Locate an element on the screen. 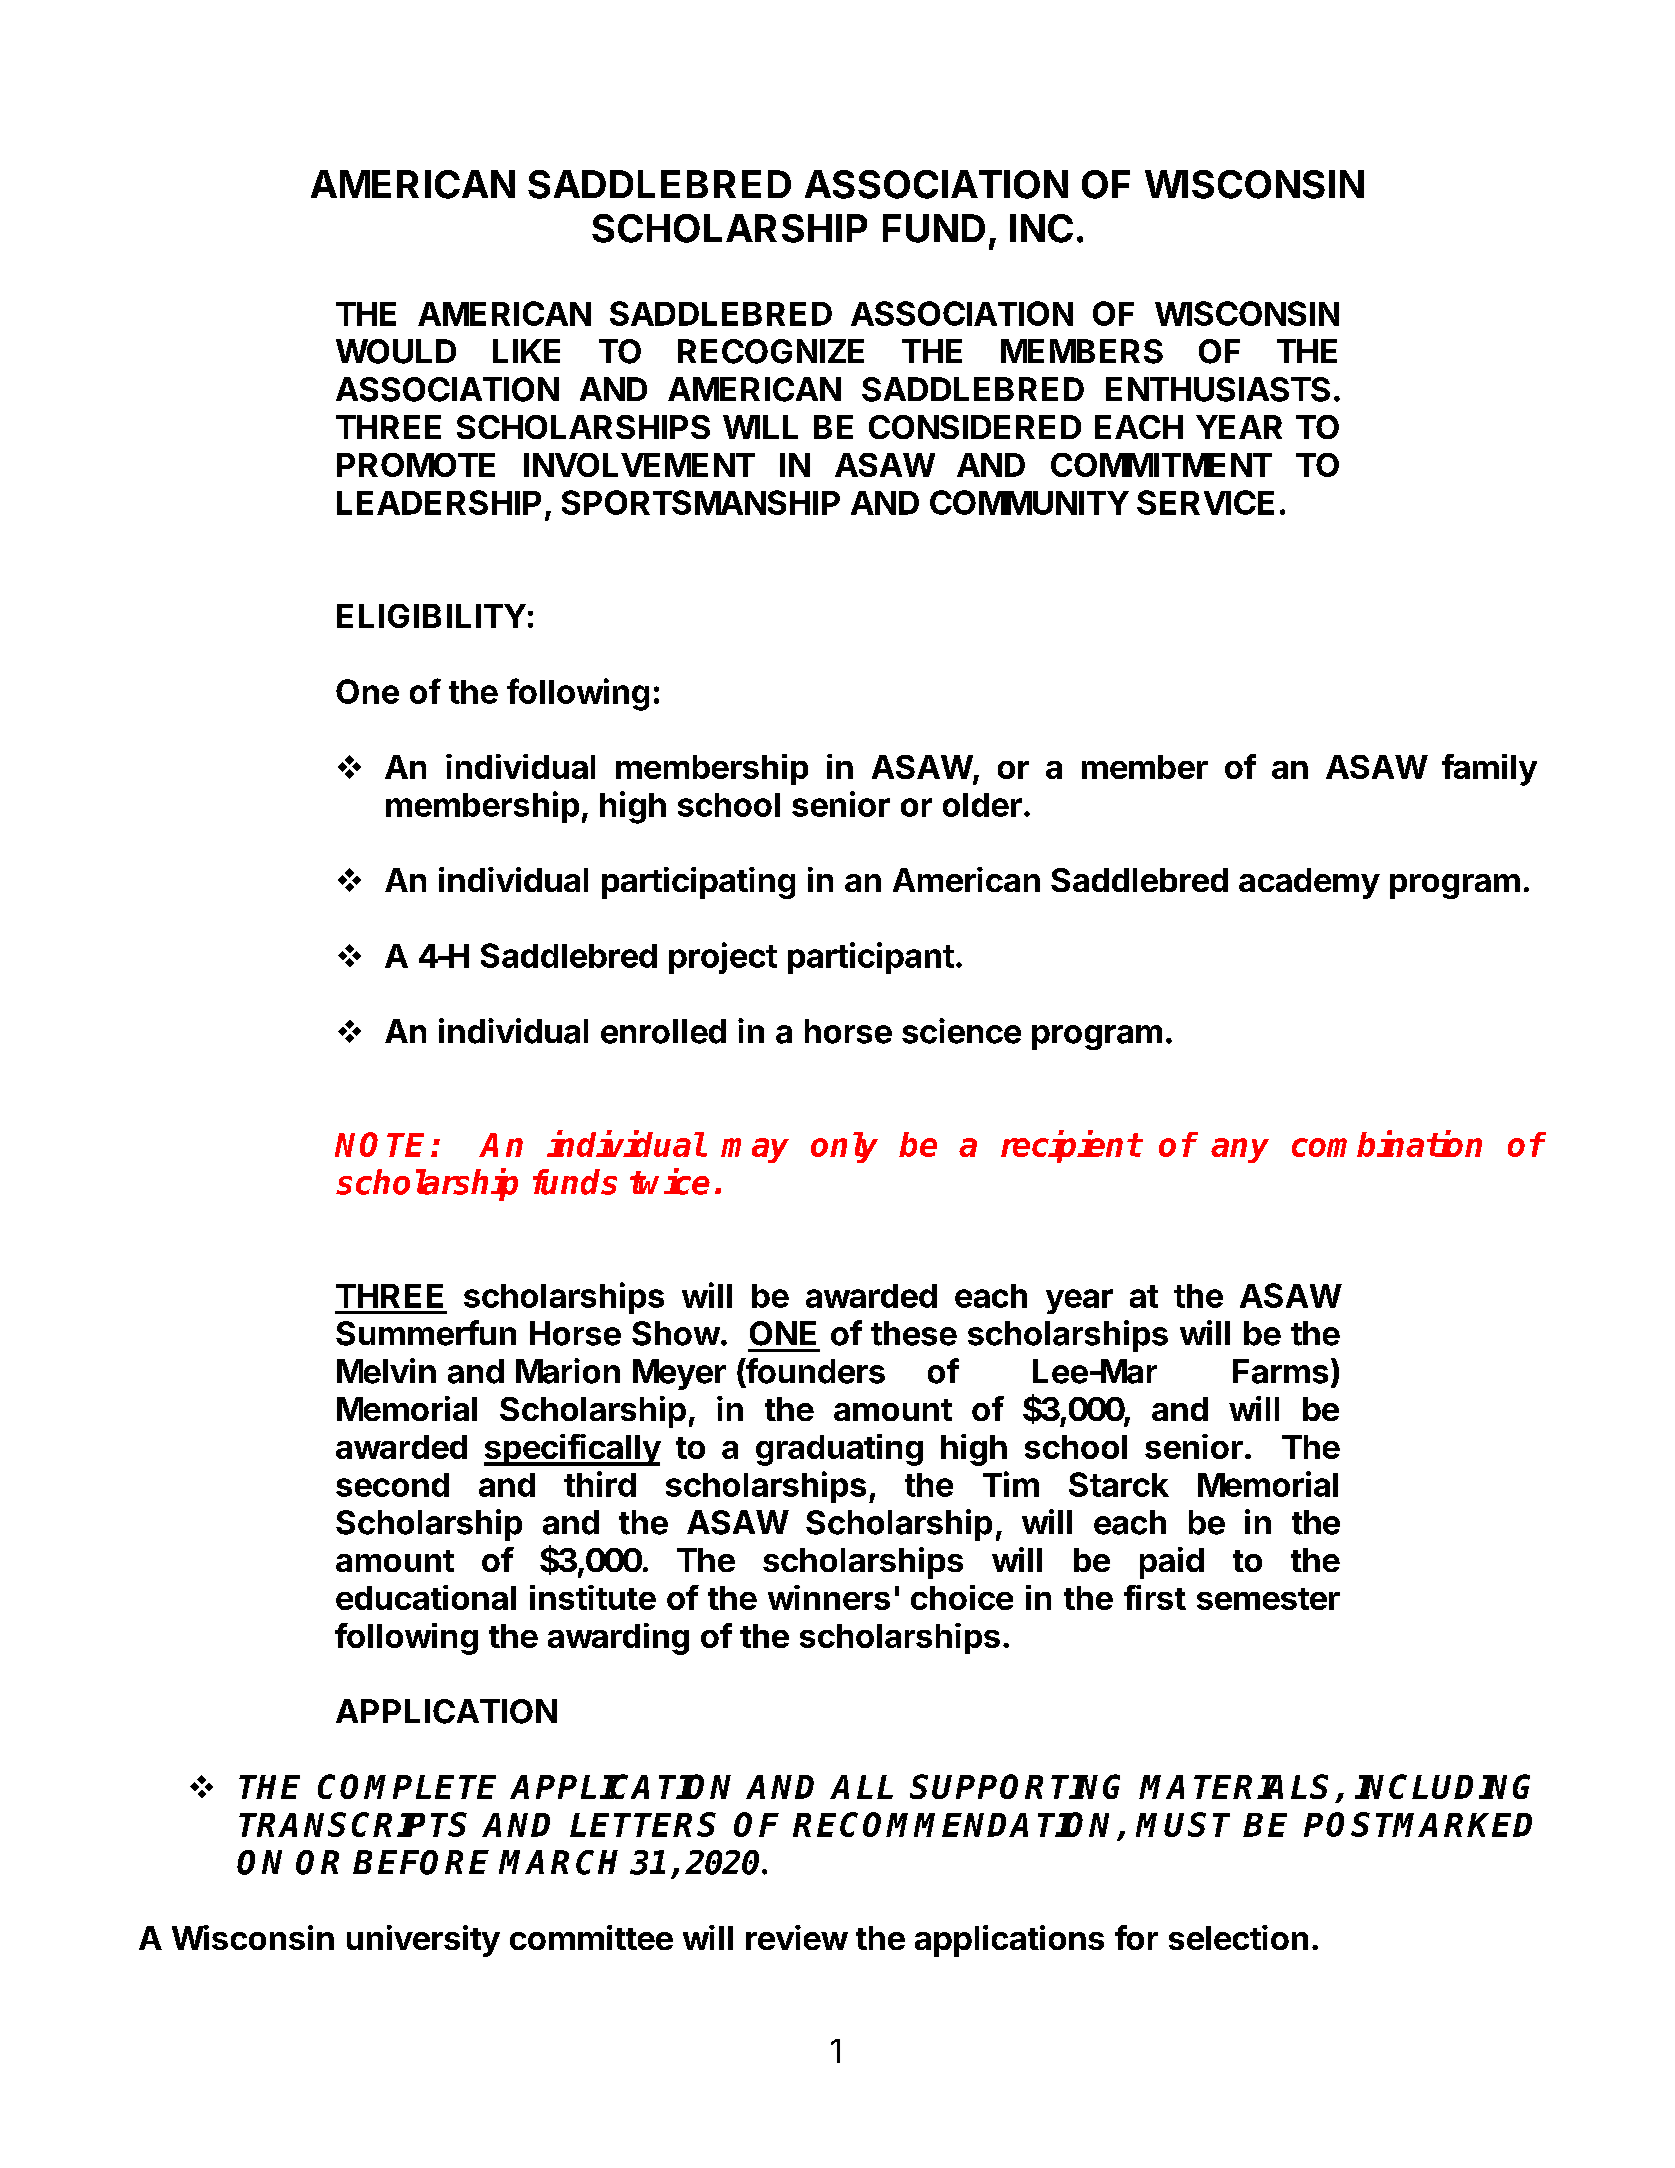 The width and height of the screenshot is (1675, 2168). ENTHUSIASTS is located at coordinates (1218, 389).
